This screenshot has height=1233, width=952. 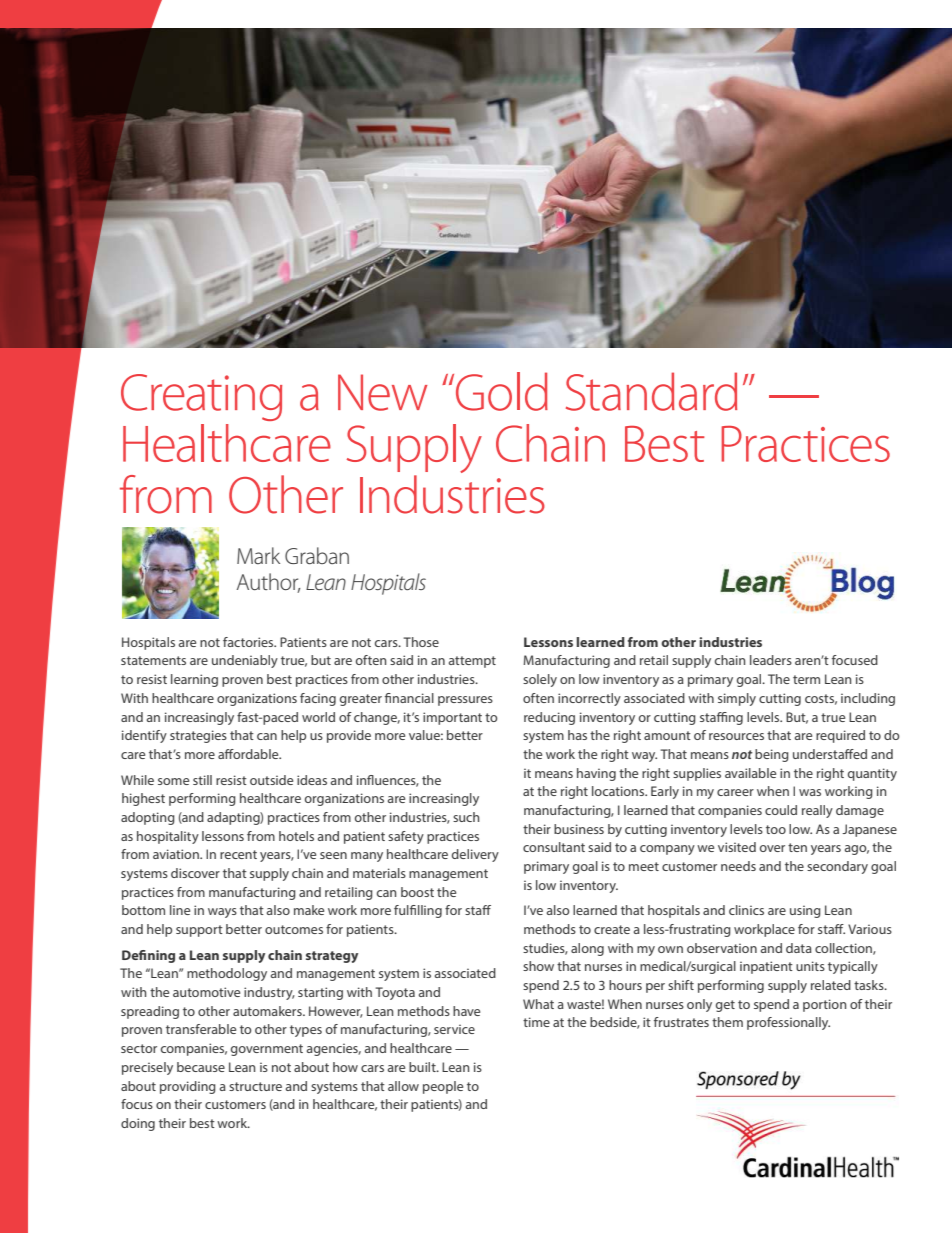 I want to click on Creating, so click(x=201, y=397).
